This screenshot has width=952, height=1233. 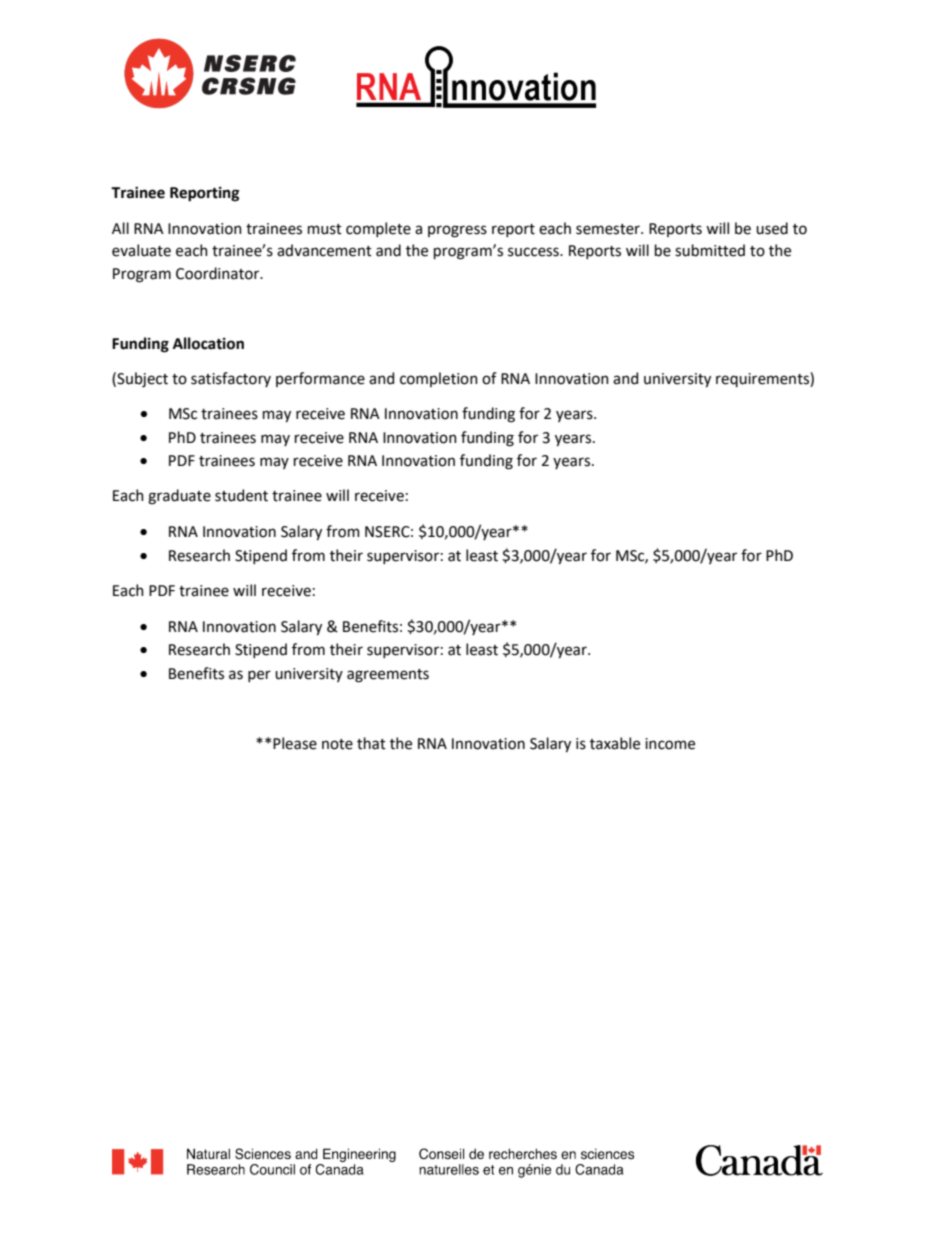 I want to click on submitted, so click(x=710, y=250).
